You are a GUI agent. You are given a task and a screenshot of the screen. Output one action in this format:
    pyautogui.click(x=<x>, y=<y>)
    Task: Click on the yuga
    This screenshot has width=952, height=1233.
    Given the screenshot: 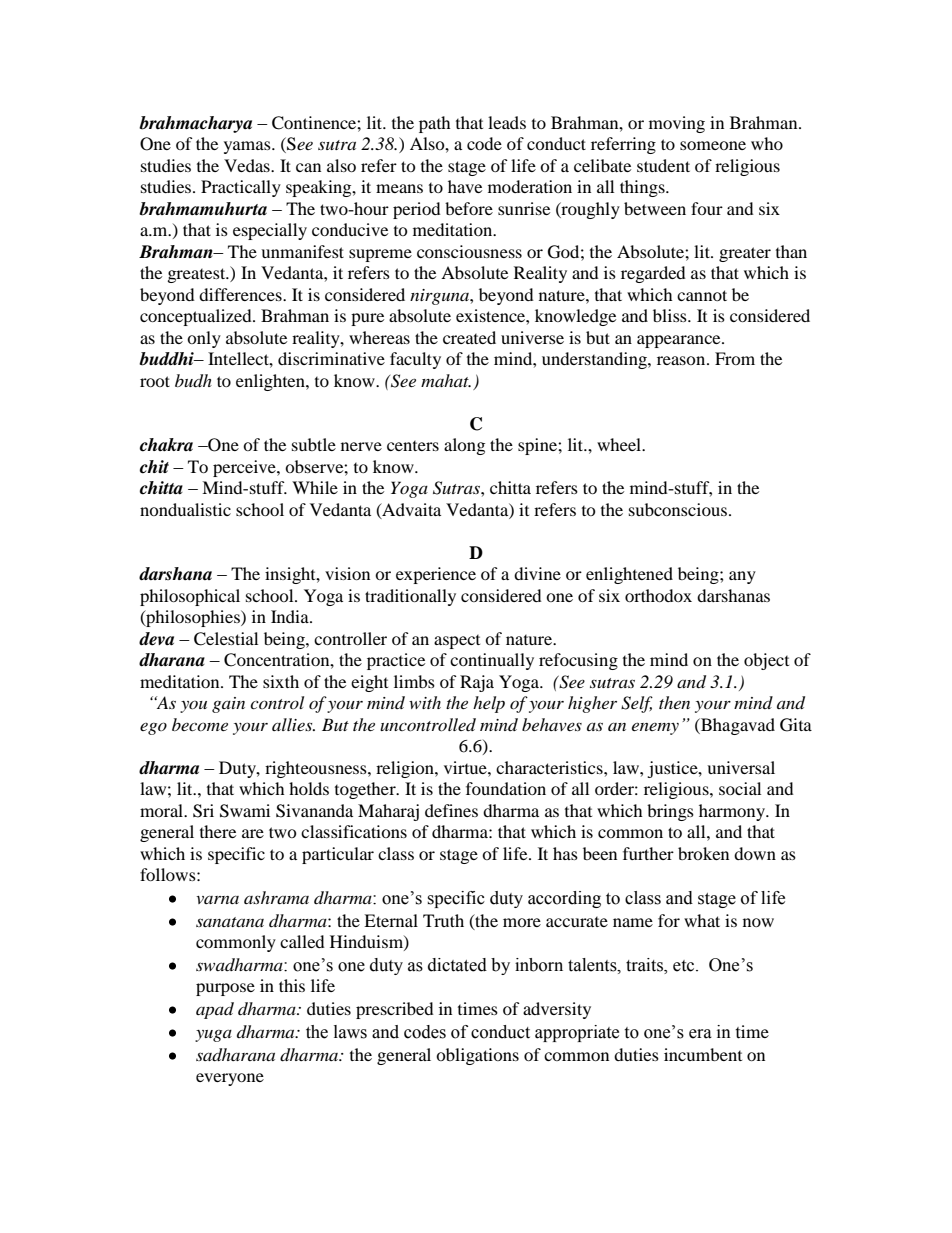 What is the action you would take?
    pyautogui.click(x=213, y=1036)
